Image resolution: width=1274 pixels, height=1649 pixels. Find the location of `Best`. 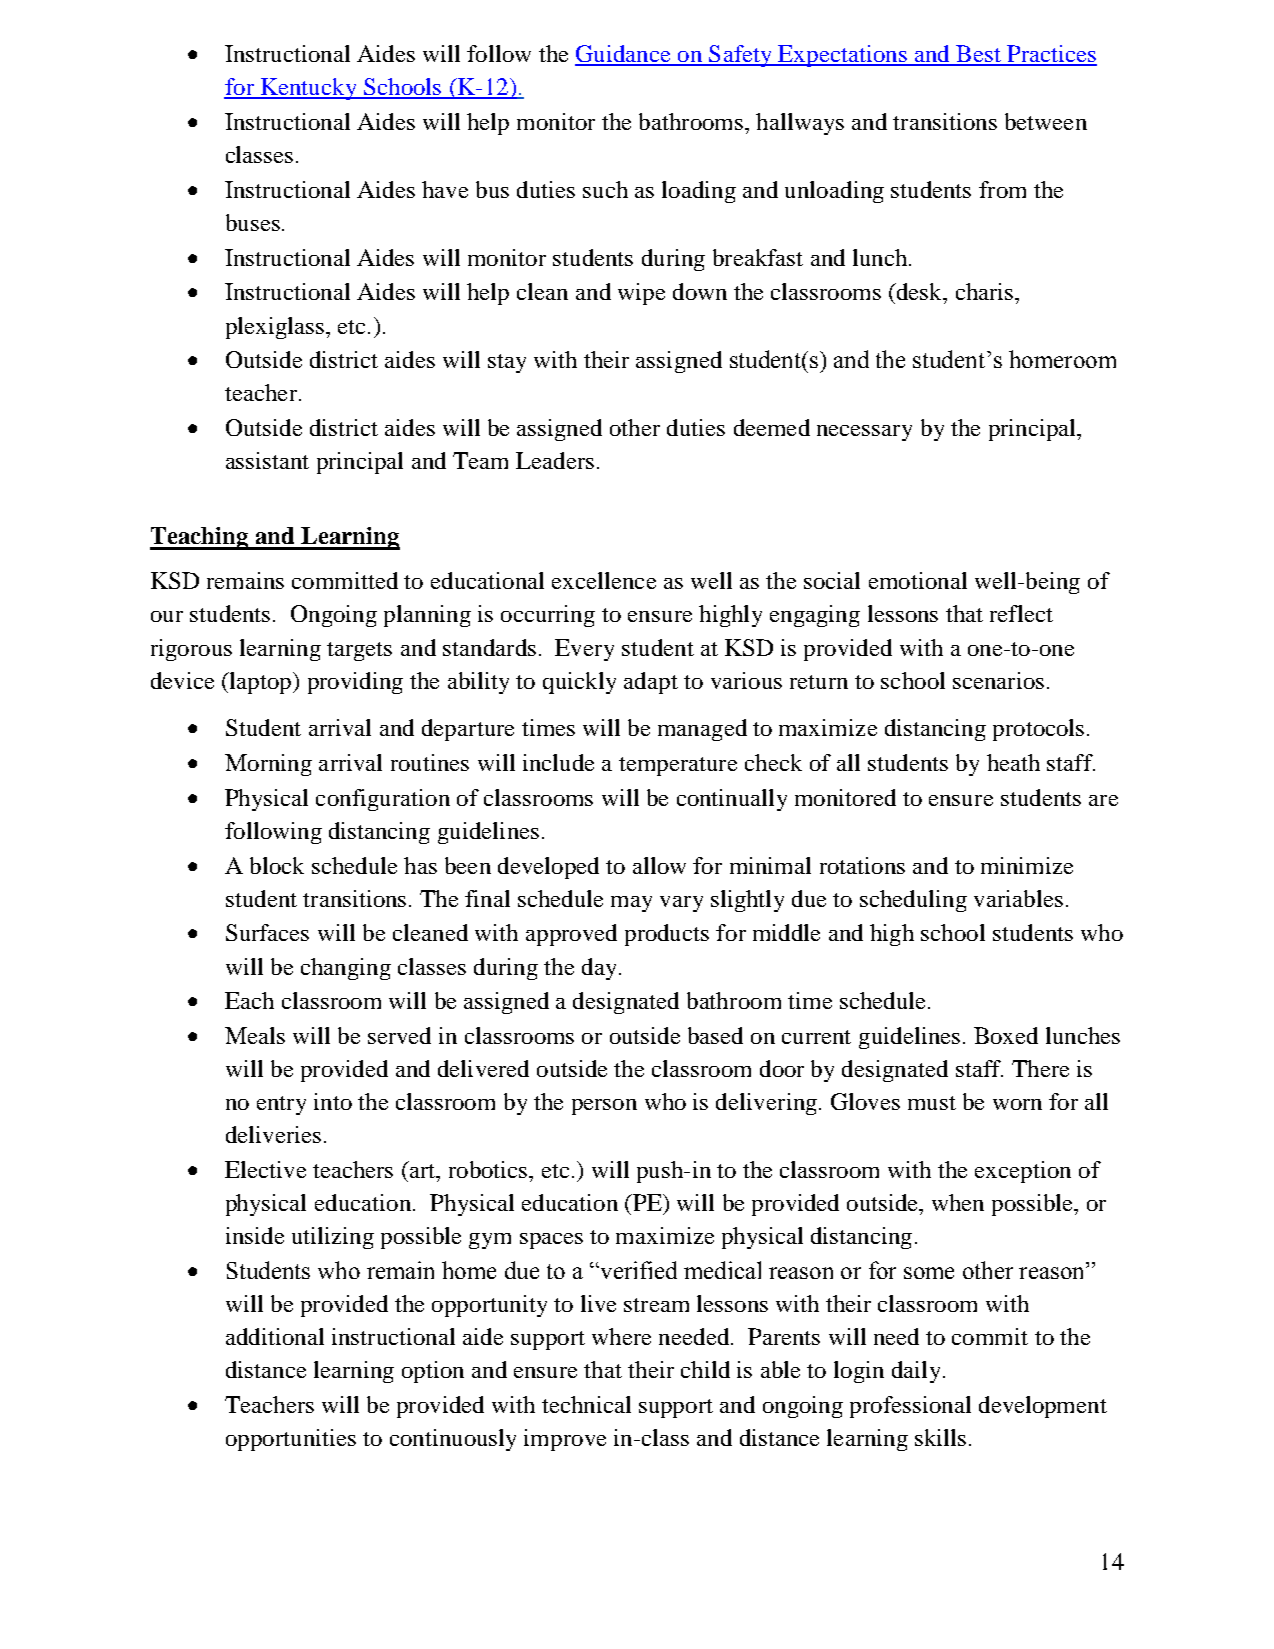

Best is located at coordinates (978, 55).
